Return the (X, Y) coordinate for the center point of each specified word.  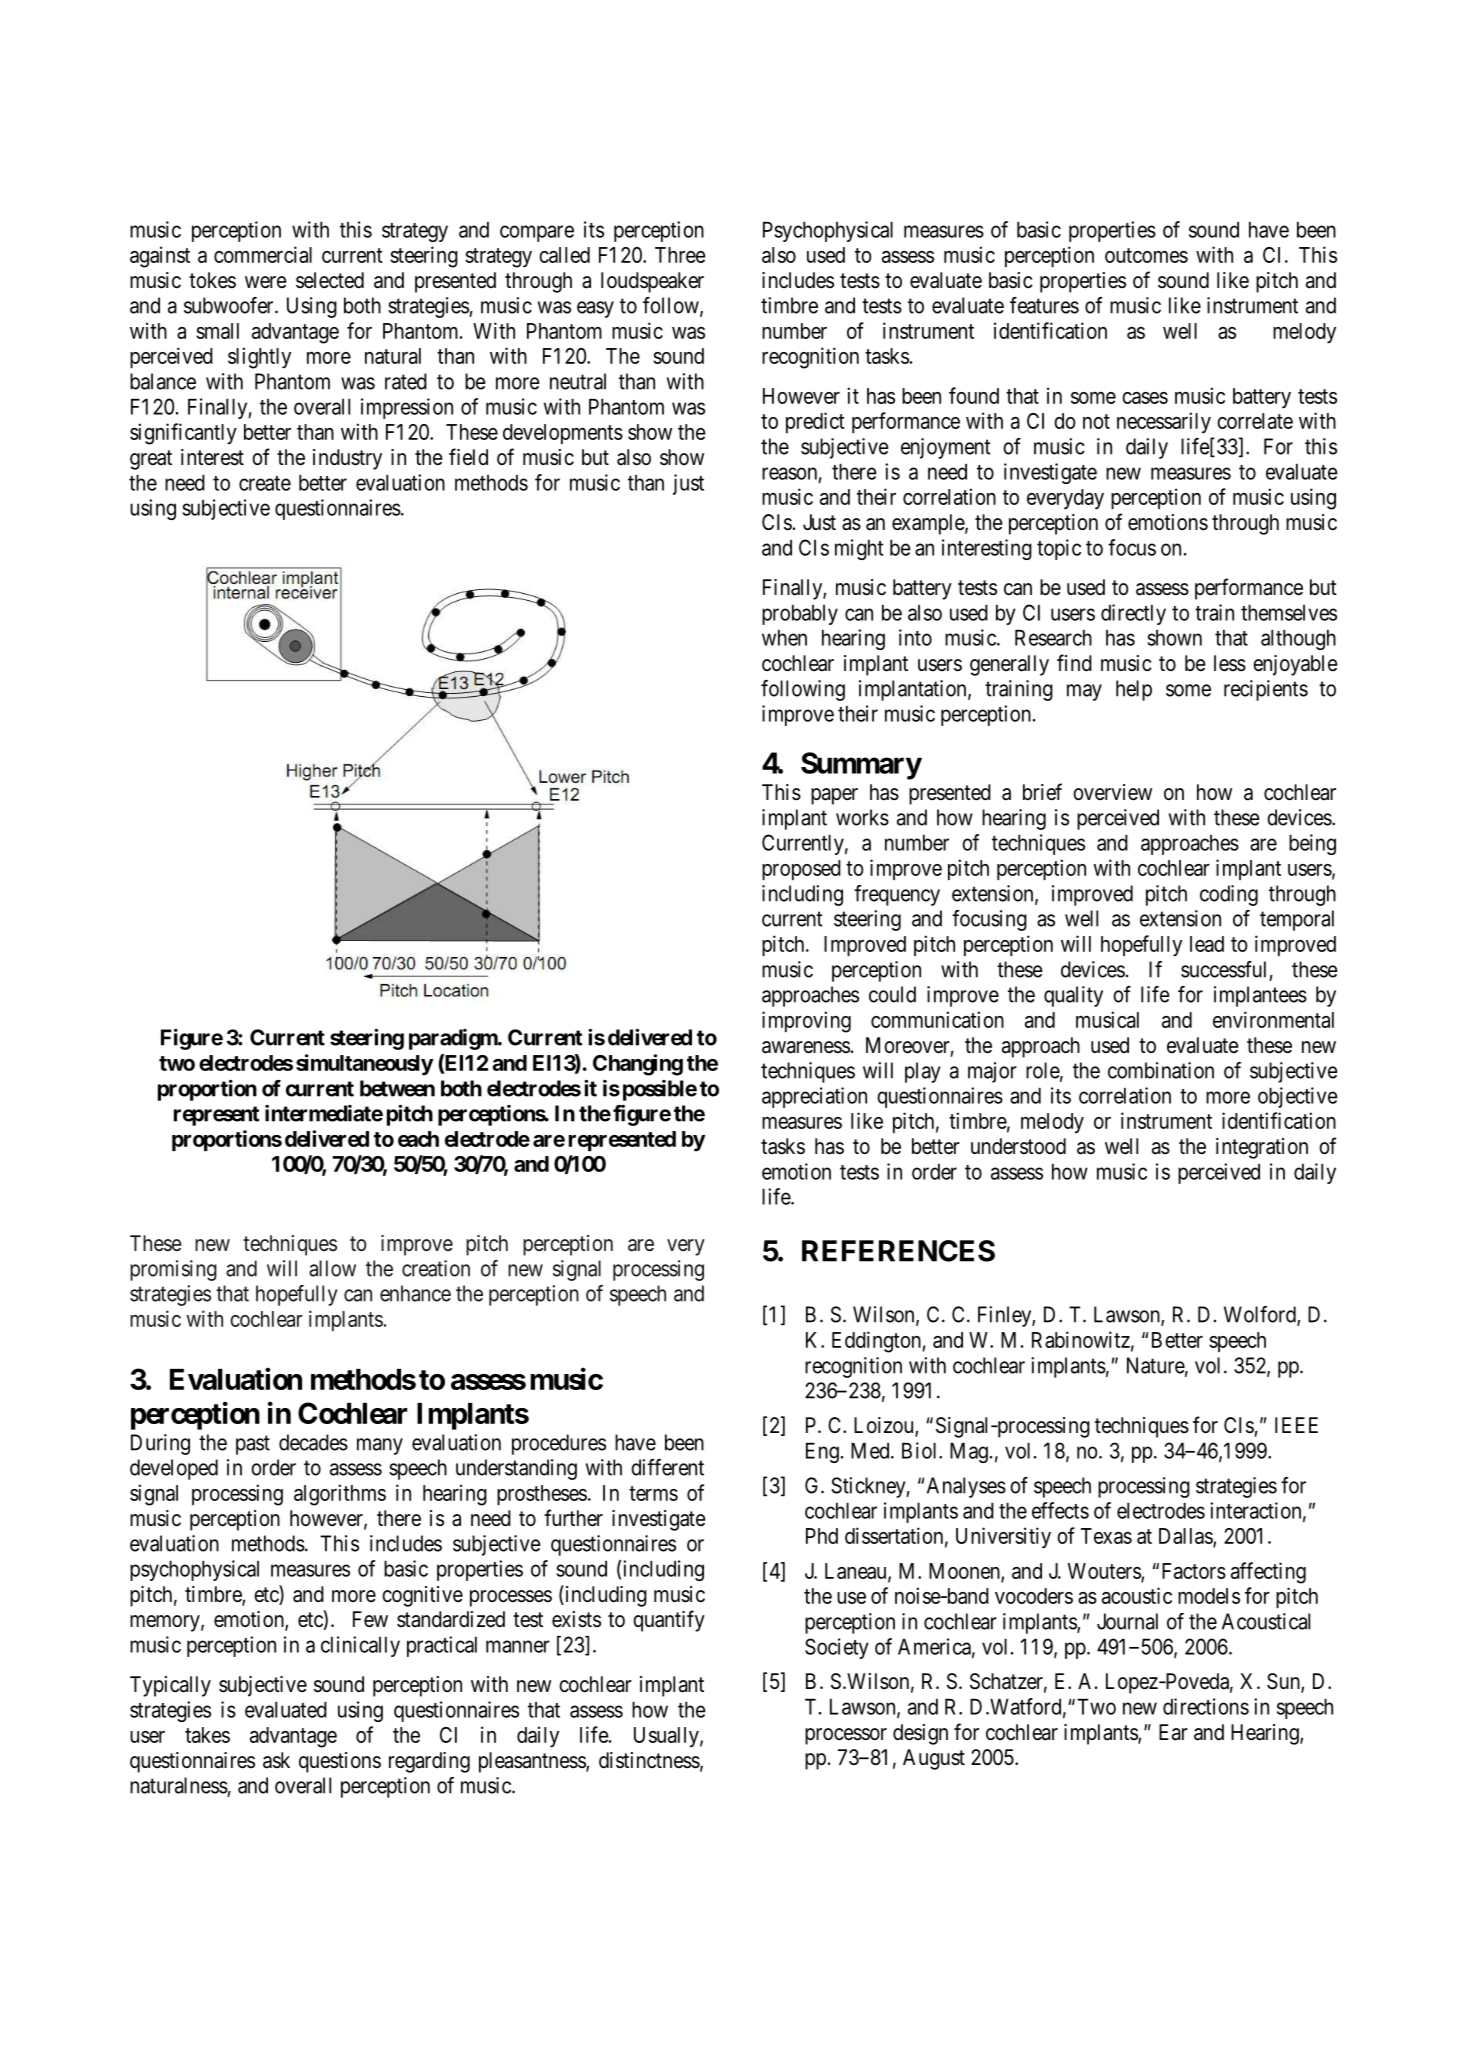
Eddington (876, 1342)
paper (834, 796)
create (265, 483)
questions (340, 1762)
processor (846, 1736)
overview (1112, 792)
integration (1262, 1148)
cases (1145, 398)
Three (680, 255)
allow (332, 1268)
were (265, 282)
